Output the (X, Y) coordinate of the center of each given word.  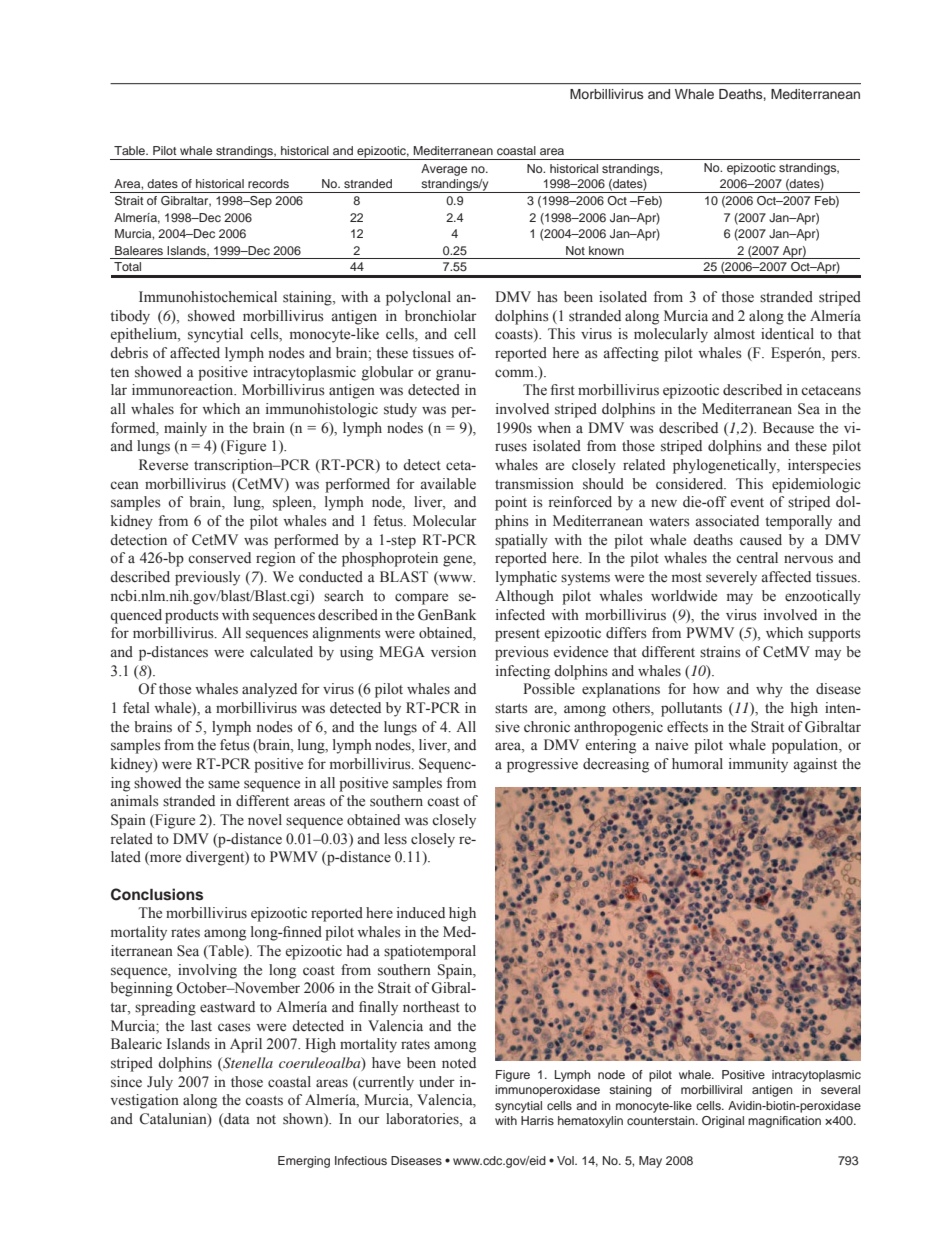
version (453, 652)
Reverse (163, 465)
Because (788, 428)
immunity (758, 765)
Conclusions (157, 894)
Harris (537, 1120)
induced (421, 913)
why (769, 690)
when (554, 427)
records (268, 183)
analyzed (269, 690)
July (160, 1083)
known (606, 250)
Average (444, 170)
